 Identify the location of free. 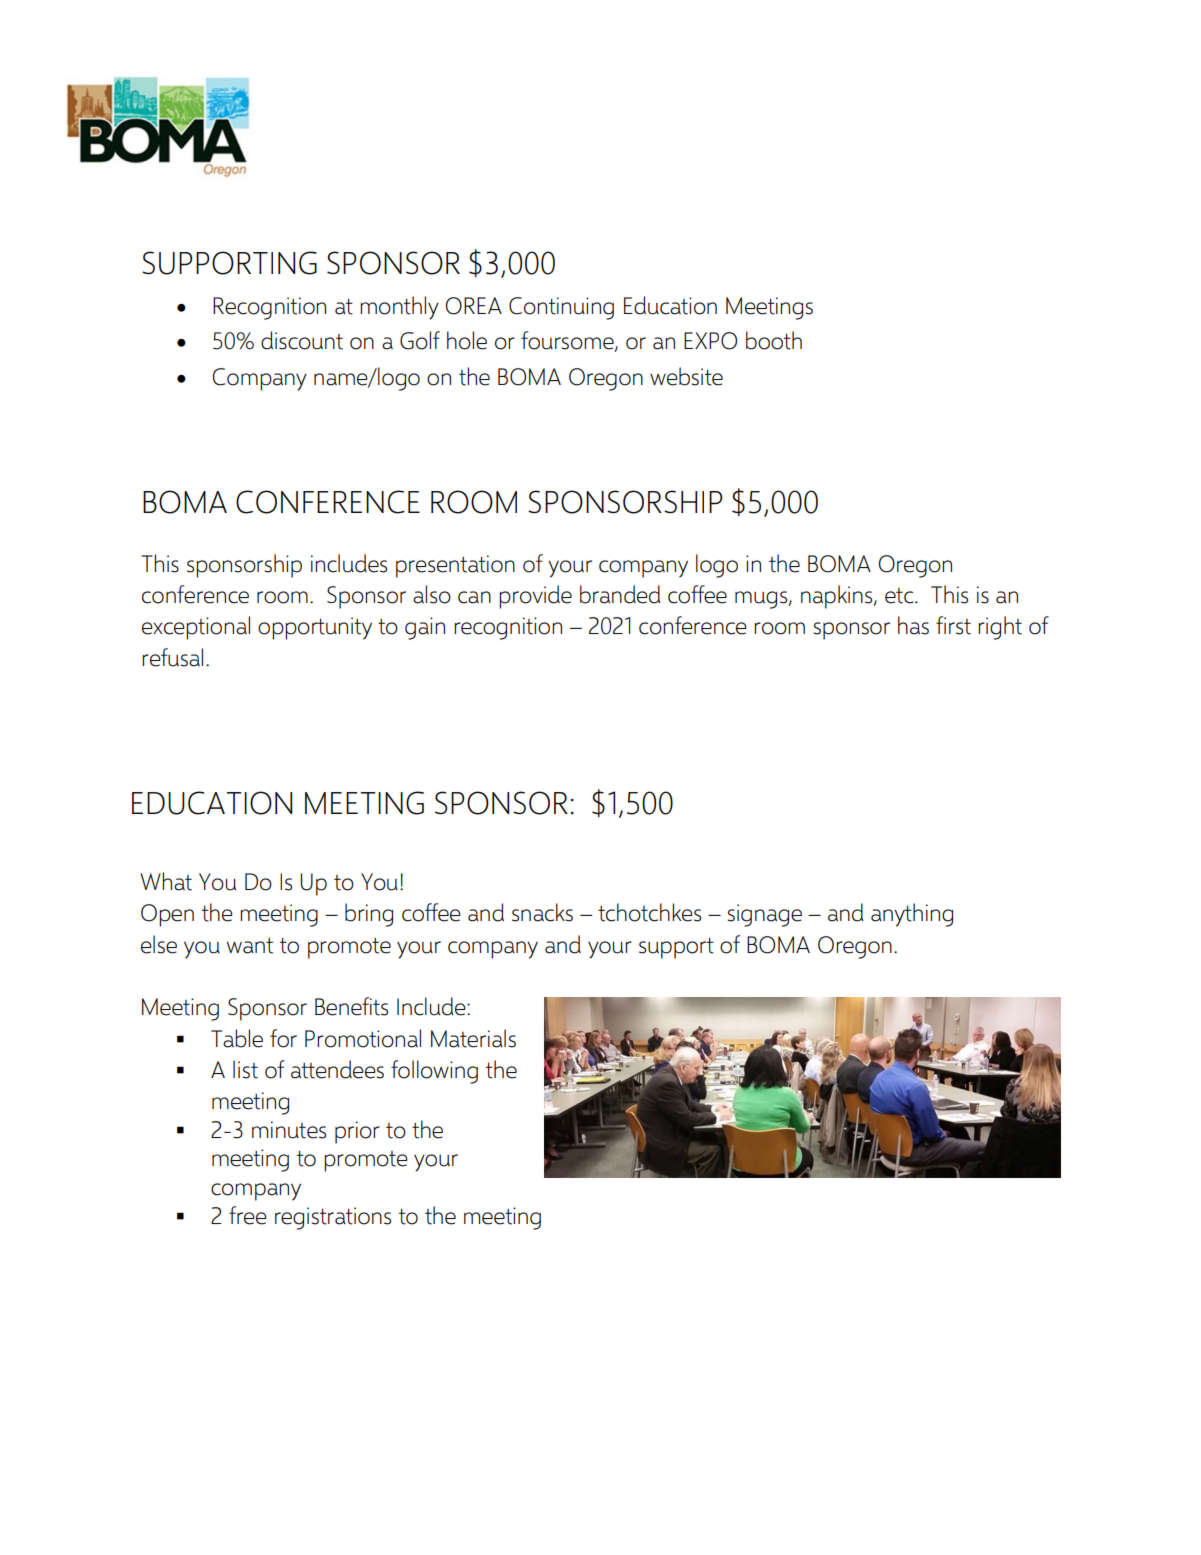
(248, 1215).
